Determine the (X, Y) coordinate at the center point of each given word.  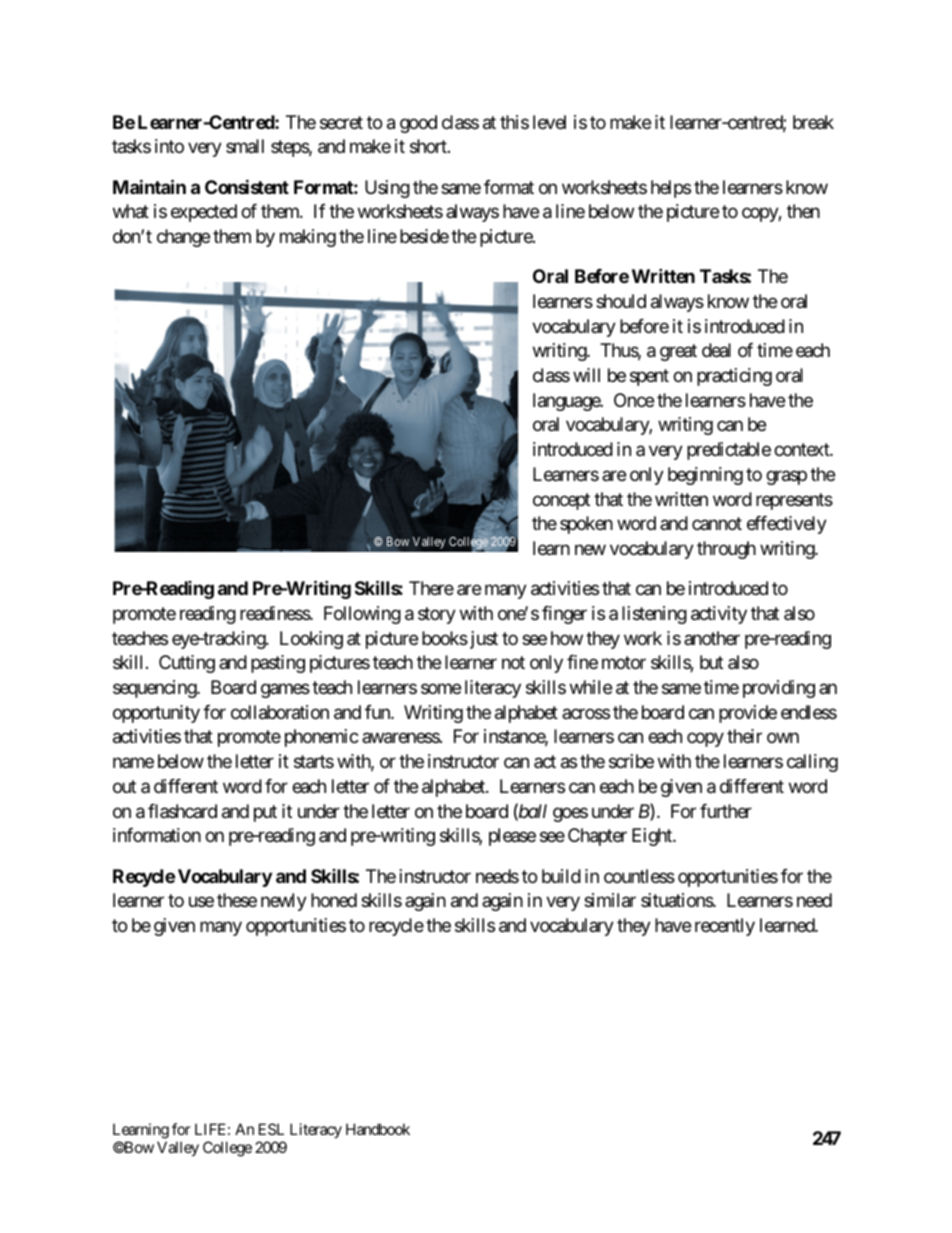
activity (719, 615)
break (813, 122)
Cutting (187, 664)
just (482, 640)
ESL (271, 1129)
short (429, 146)
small (245, 146)
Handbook (378, 1129)
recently (725, 927)
